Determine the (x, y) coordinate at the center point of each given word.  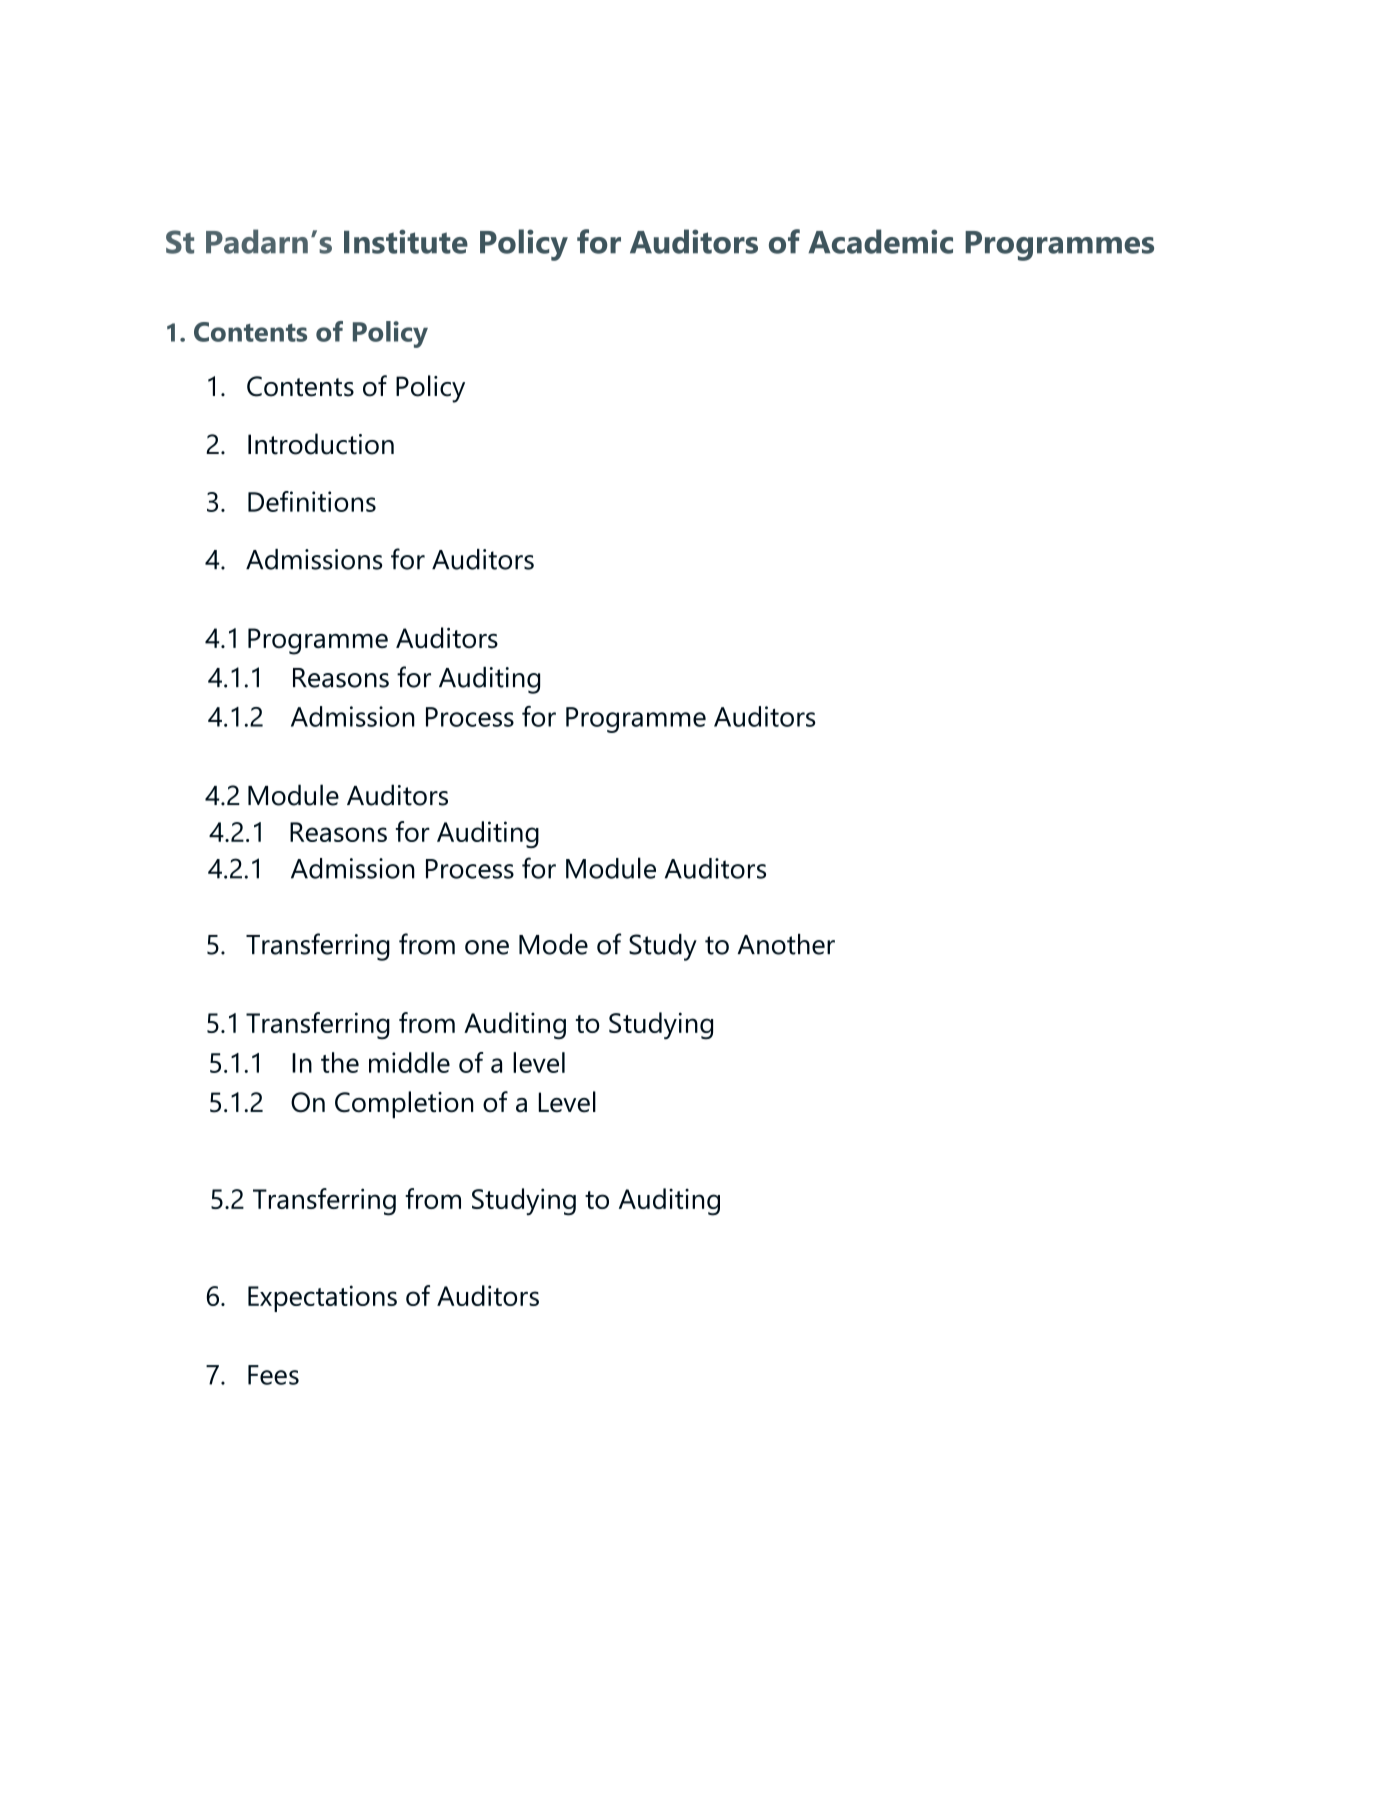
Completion (404, 1105)
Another (786, 944)
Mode (553, 944)
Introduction (321, 444)
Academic (880, 241)
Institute (406, 241)
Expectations (322, 1298)
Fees (273, 1375)
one (487, 947)
